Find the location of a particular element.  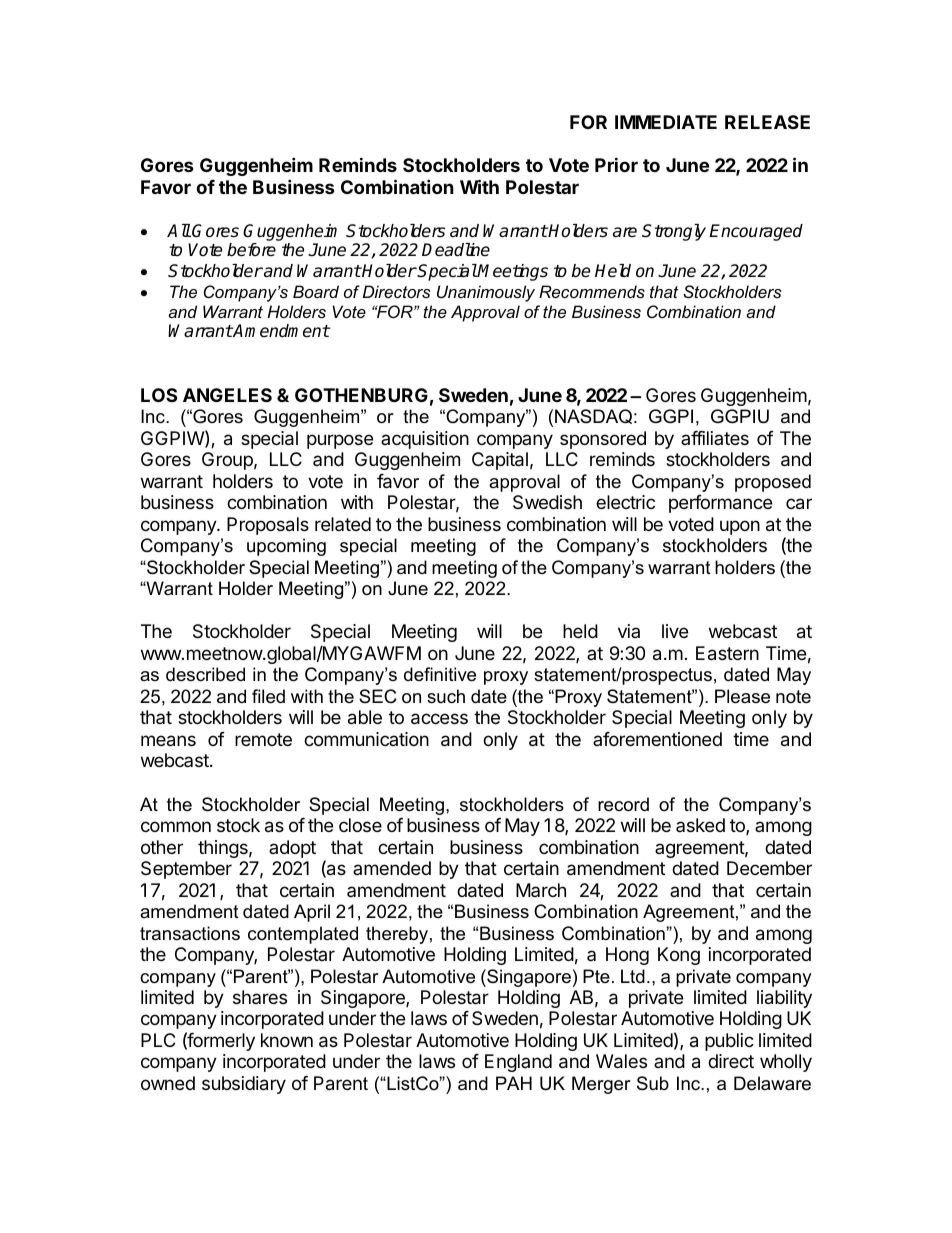

All is located at coordinates (179, 230).
